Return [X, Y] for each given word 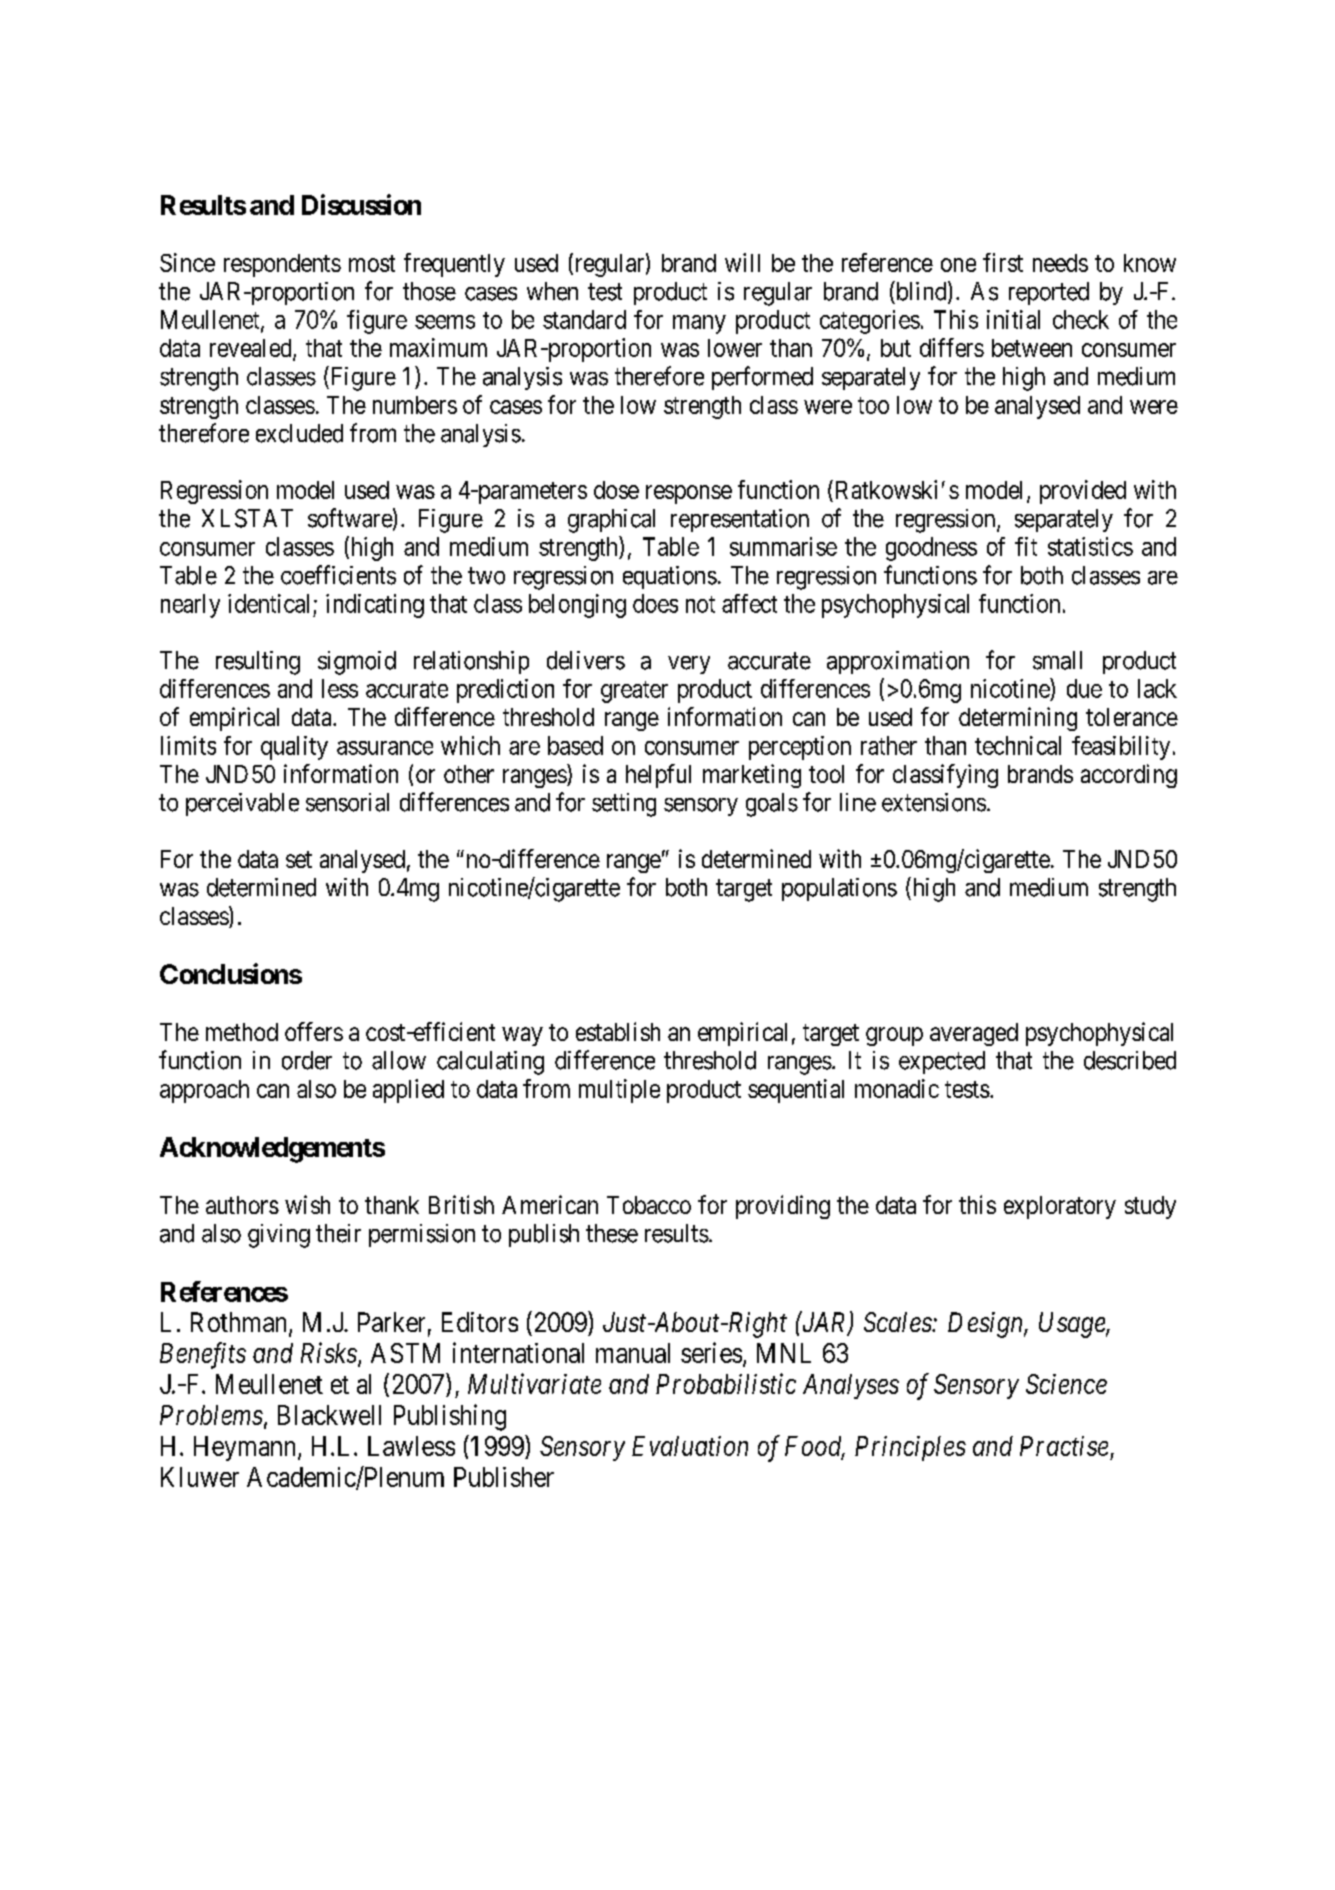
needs [1060, 263]
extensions [934, 802]
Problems [211, 1415]
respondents [282, 265]
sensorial [347, 802]
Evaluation [690, 1446]
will [742, 262]
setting [624, 805]
